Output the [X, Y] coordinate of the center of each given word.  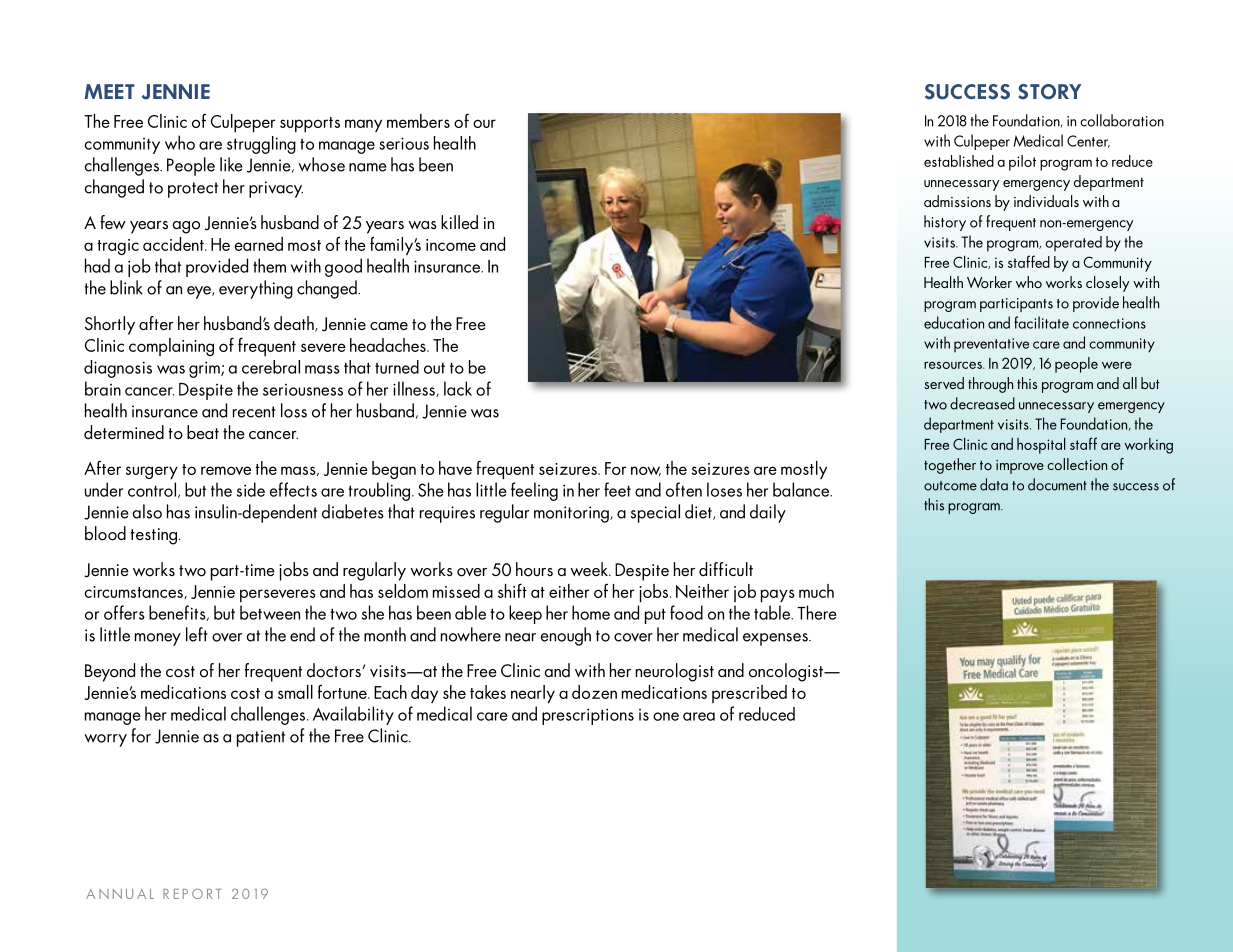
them [269, 265]
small [295, 692]
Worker [989, 282]
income [451, 245]
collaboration [1122, 120]
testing [153, 536]
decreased [982, 403]
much [816, 591]
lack [458, 388]
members [418, 121]
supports [310, 125]
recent [254, 412]
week [590, 569]
